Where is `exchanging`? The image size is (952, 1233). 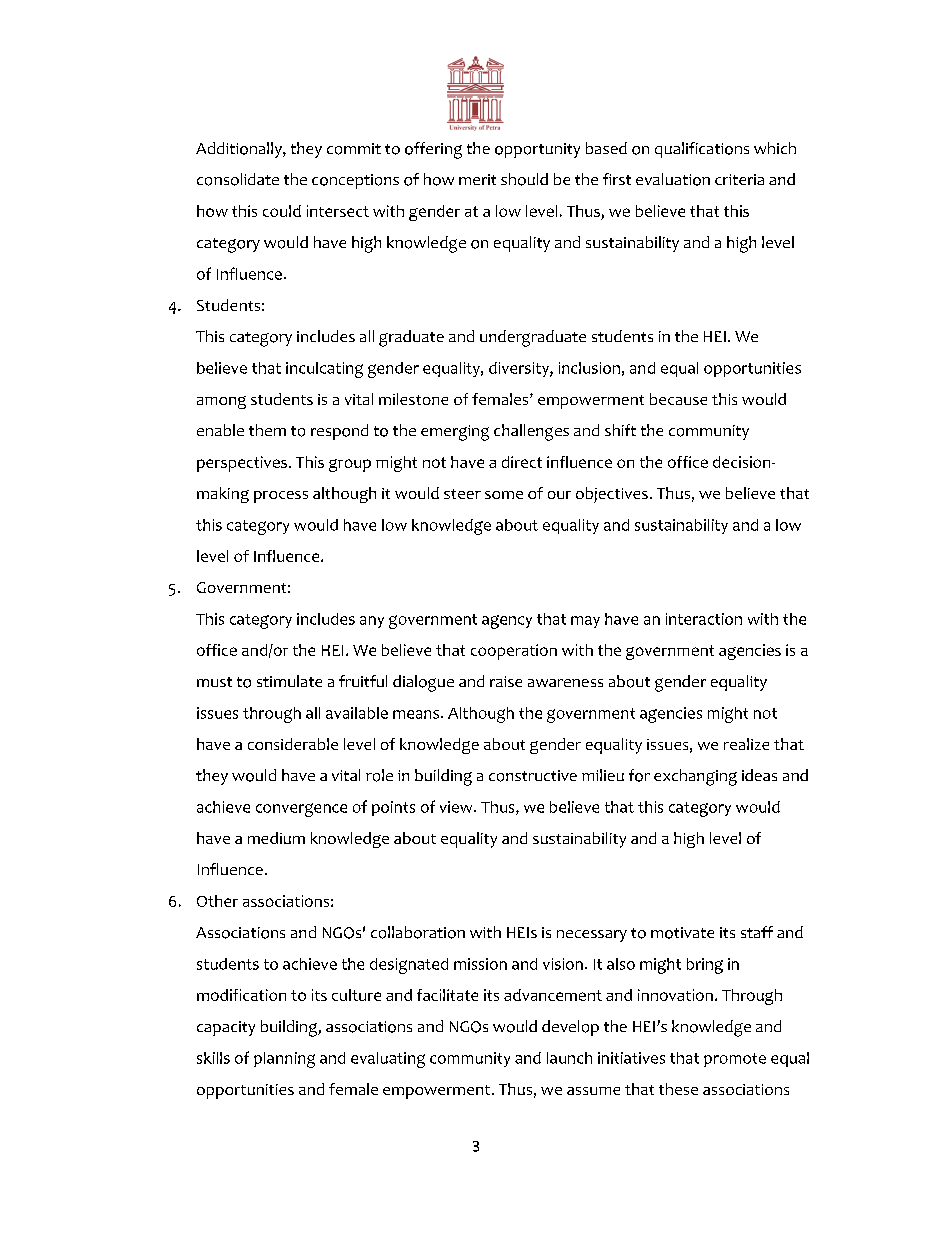 exchanging is located at coordinates (695, 777).
